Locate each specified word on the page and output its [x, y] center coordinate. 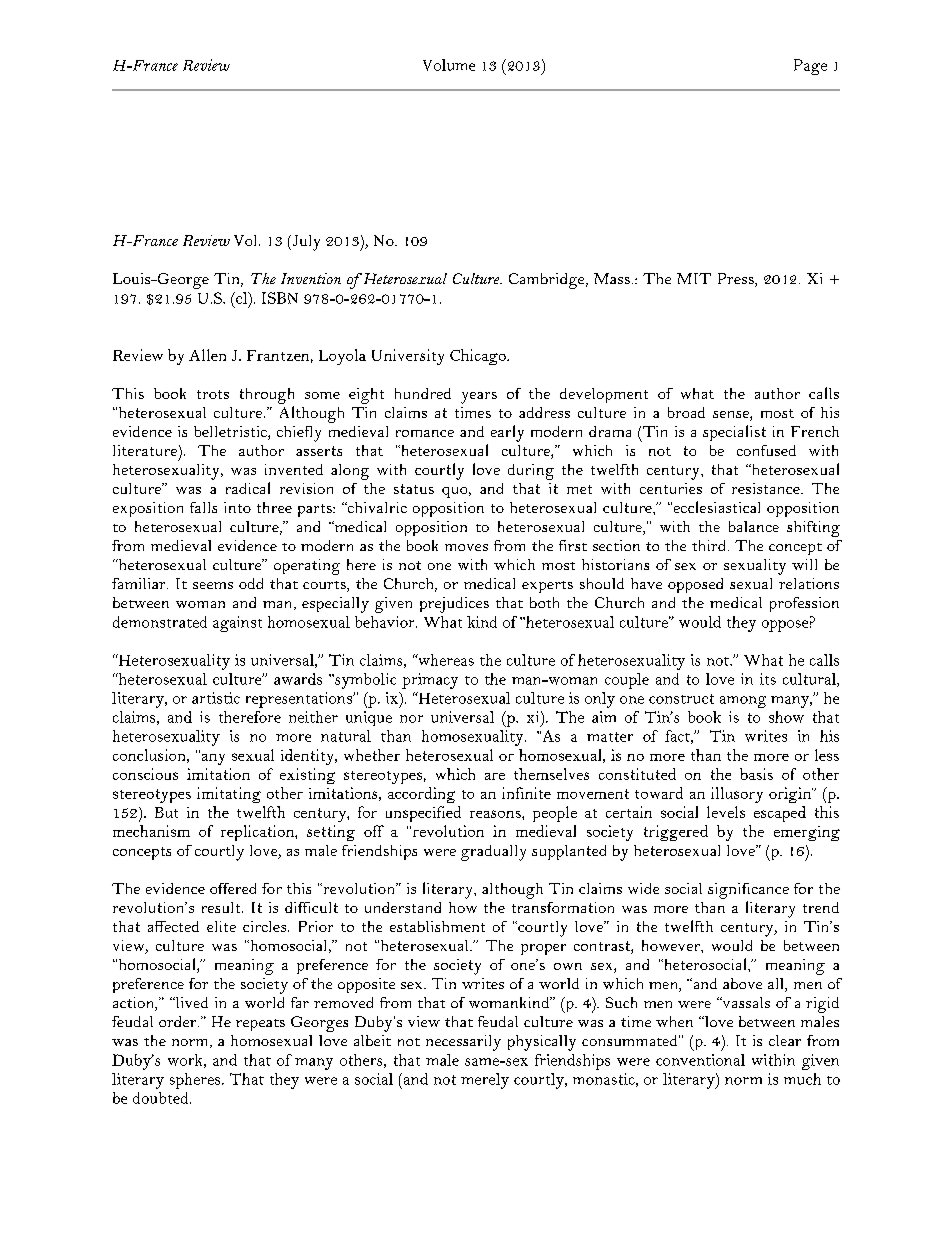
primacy [430, 681]
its [768, 679]
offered [233, 888]
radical [248, 488]
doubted [162, 1098]
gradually [493, 853]
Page [810, 67]
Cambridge [548, 281]
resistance [767, 488]
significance [748, 891]
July [305, 243]
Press [737, 280]
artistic [216, 698]
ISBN [280, 298]
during [531, 472]
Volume [449, 65]
